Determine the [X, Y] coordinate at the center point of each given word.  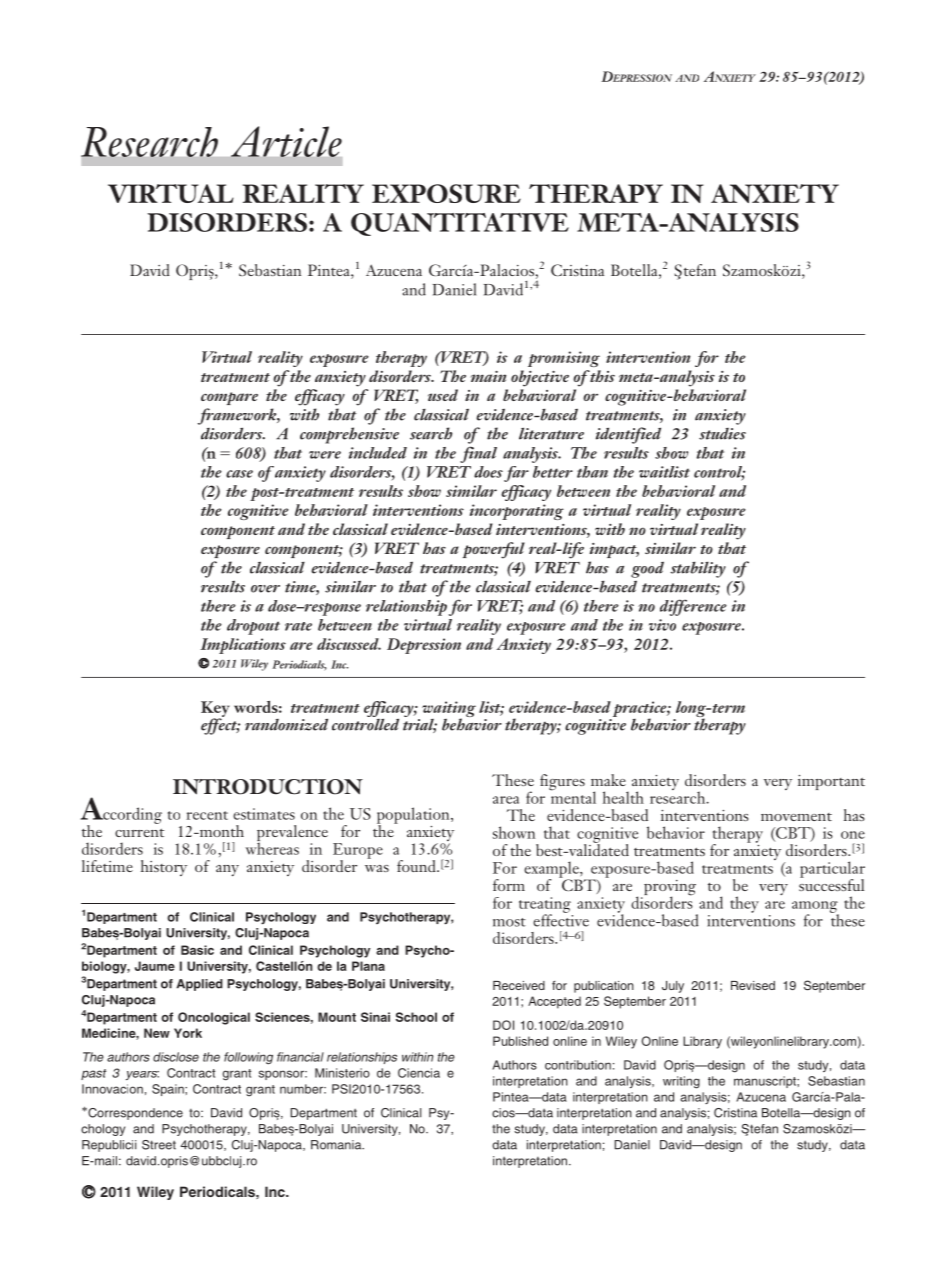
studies [722, 434]
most [509, 922]
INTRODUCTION [268, 787]
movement [796, 817]
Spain [169, 1090]
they [744, 904]
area [506, 800]
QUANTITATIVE [460, 224]
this [601, 376]
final [478, 454]
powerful [494, 550]
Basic [197, 950]
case [239, 474]
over [265, 589]
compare [229, 398]
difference [693, 607]
